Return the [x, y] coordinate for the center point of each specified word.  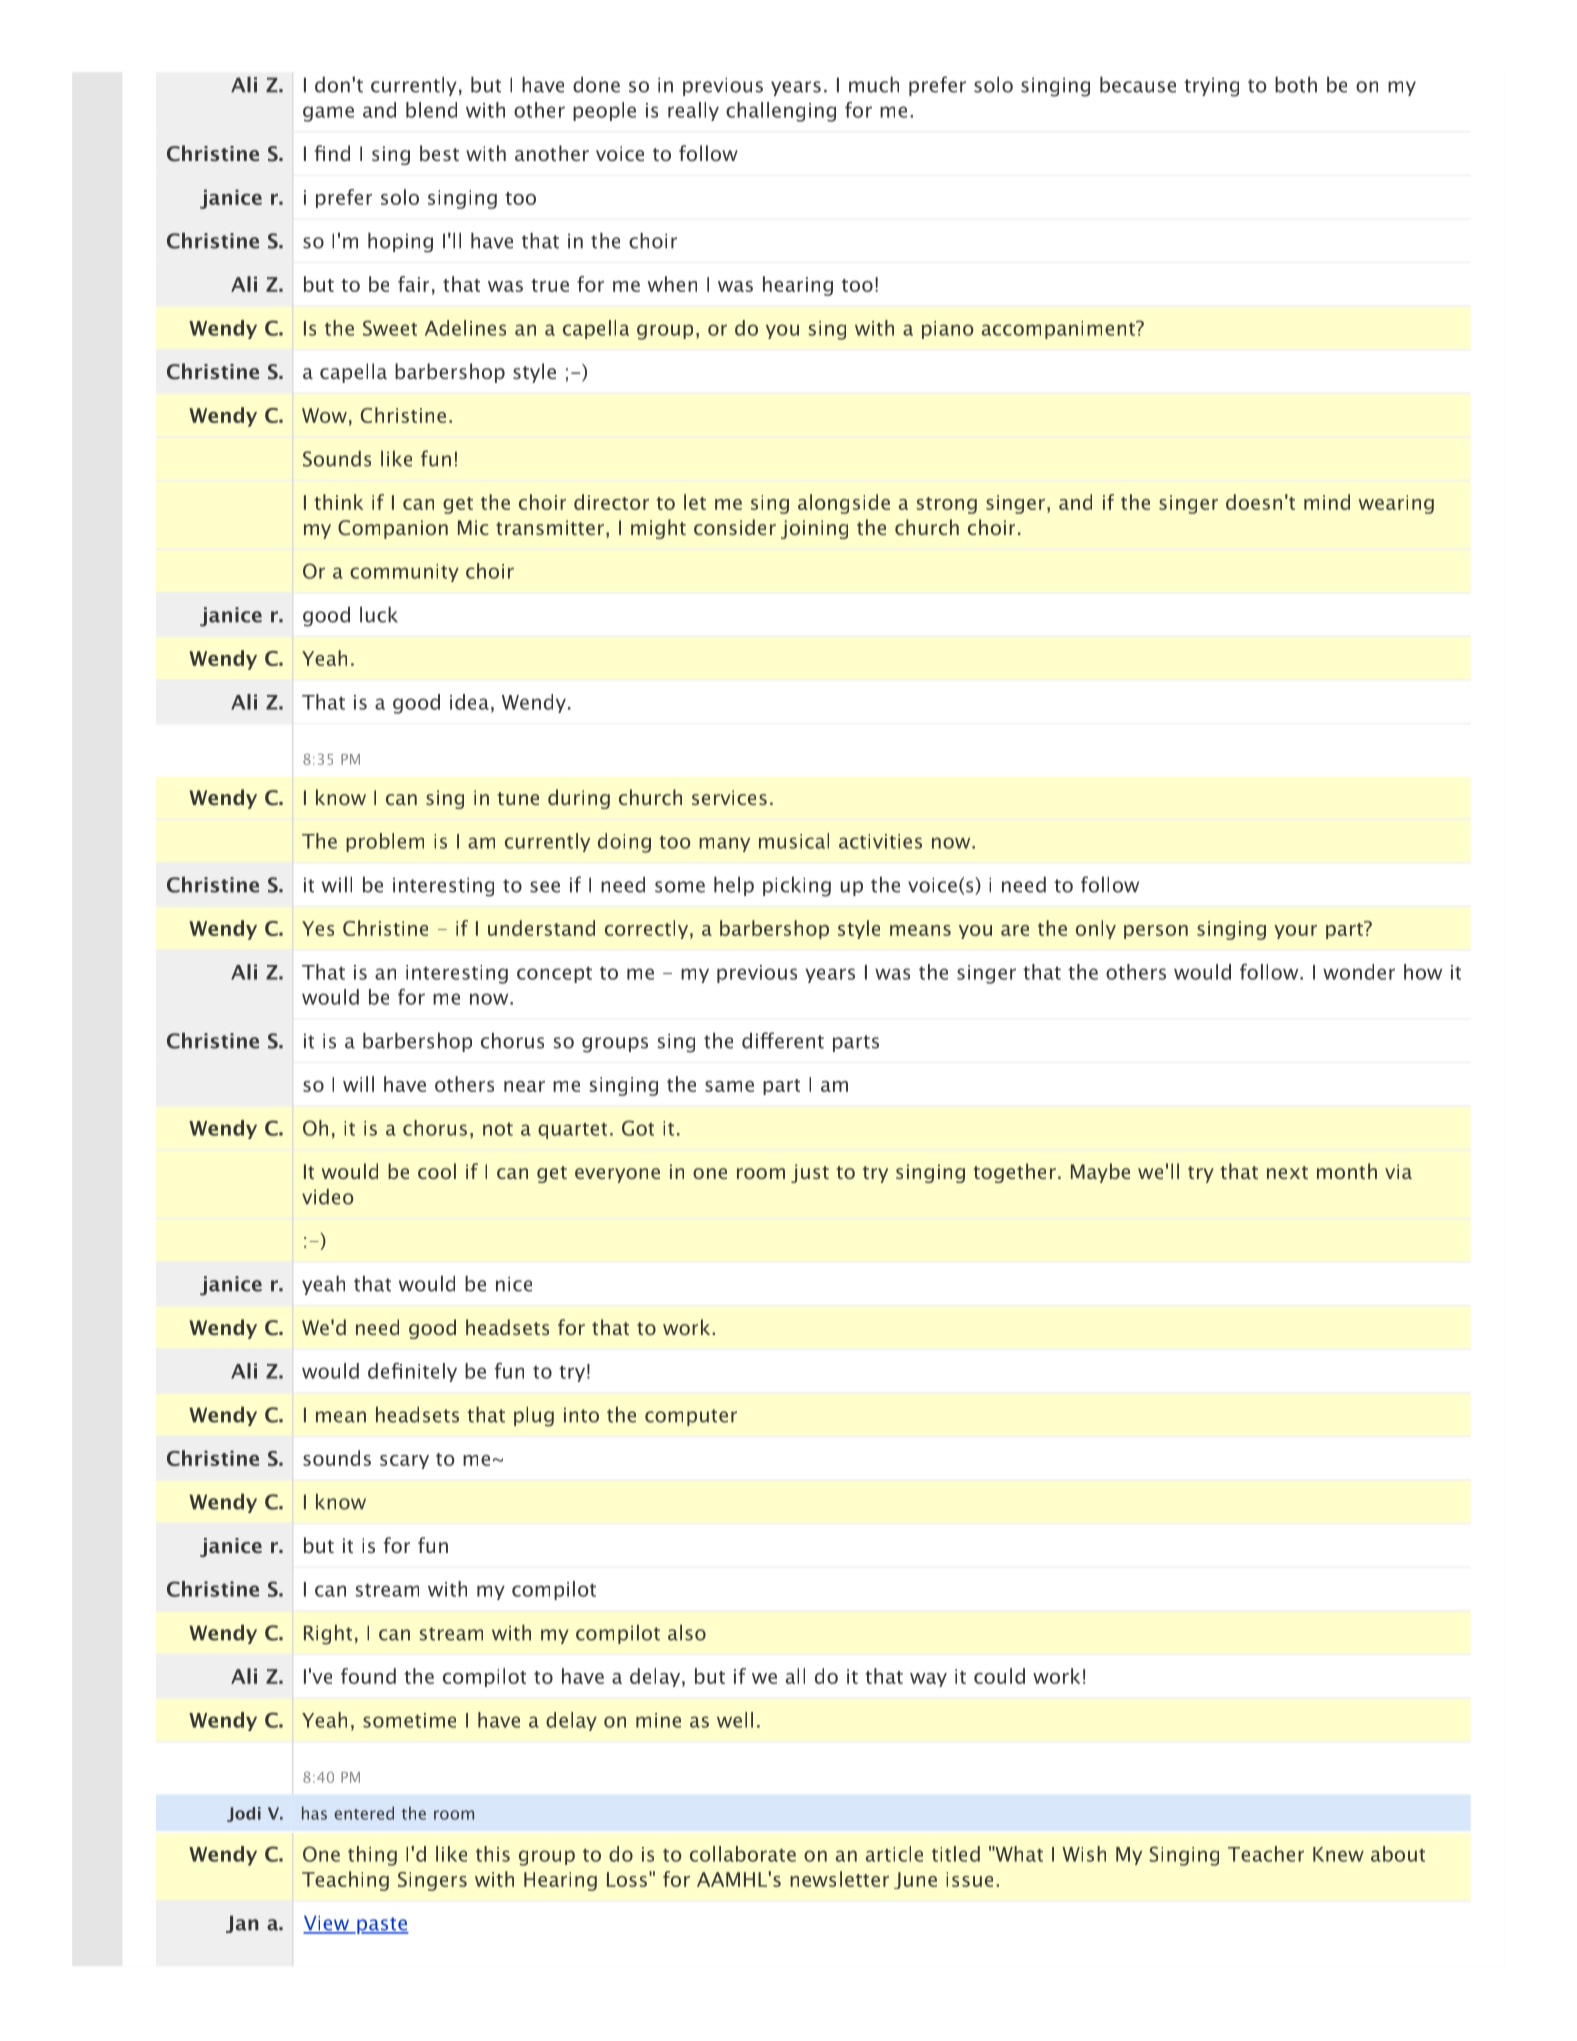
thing [372, 1856]
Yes [318, 928]
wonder [1359, 972]
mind [1327, 502]
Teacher [1266, 1854]
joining [814, 529]
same [729, 1086]
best [439, 153]
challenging [781, 112]
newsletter [839, 1879]
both [1296, 84]
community [404, 573]
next [1287, 1172]
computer [691, 1417]
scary [404, 1462]
